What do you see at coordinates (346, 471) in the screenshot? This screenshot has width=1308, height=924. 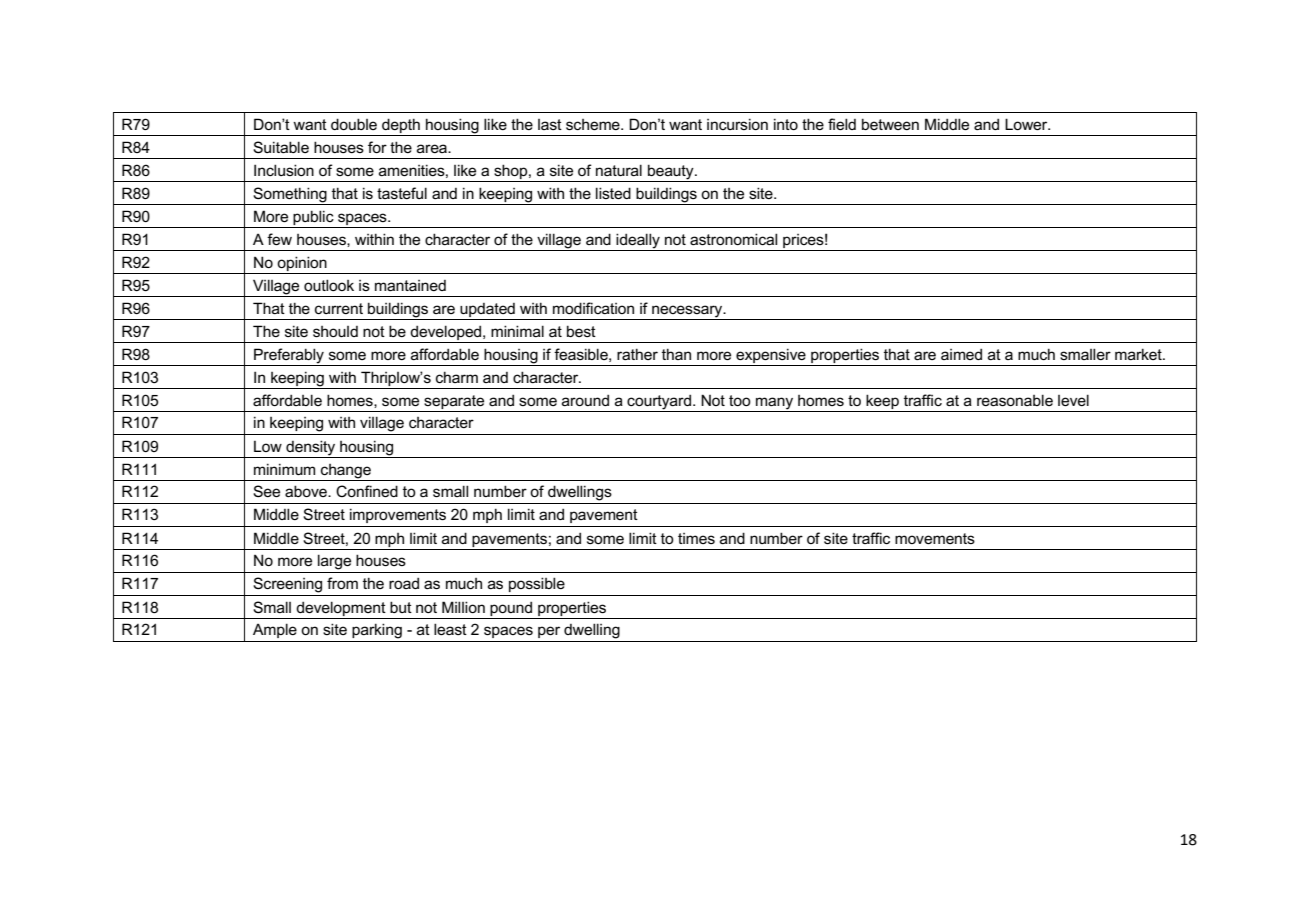 I see `change` at bounding box center [346, 471].
